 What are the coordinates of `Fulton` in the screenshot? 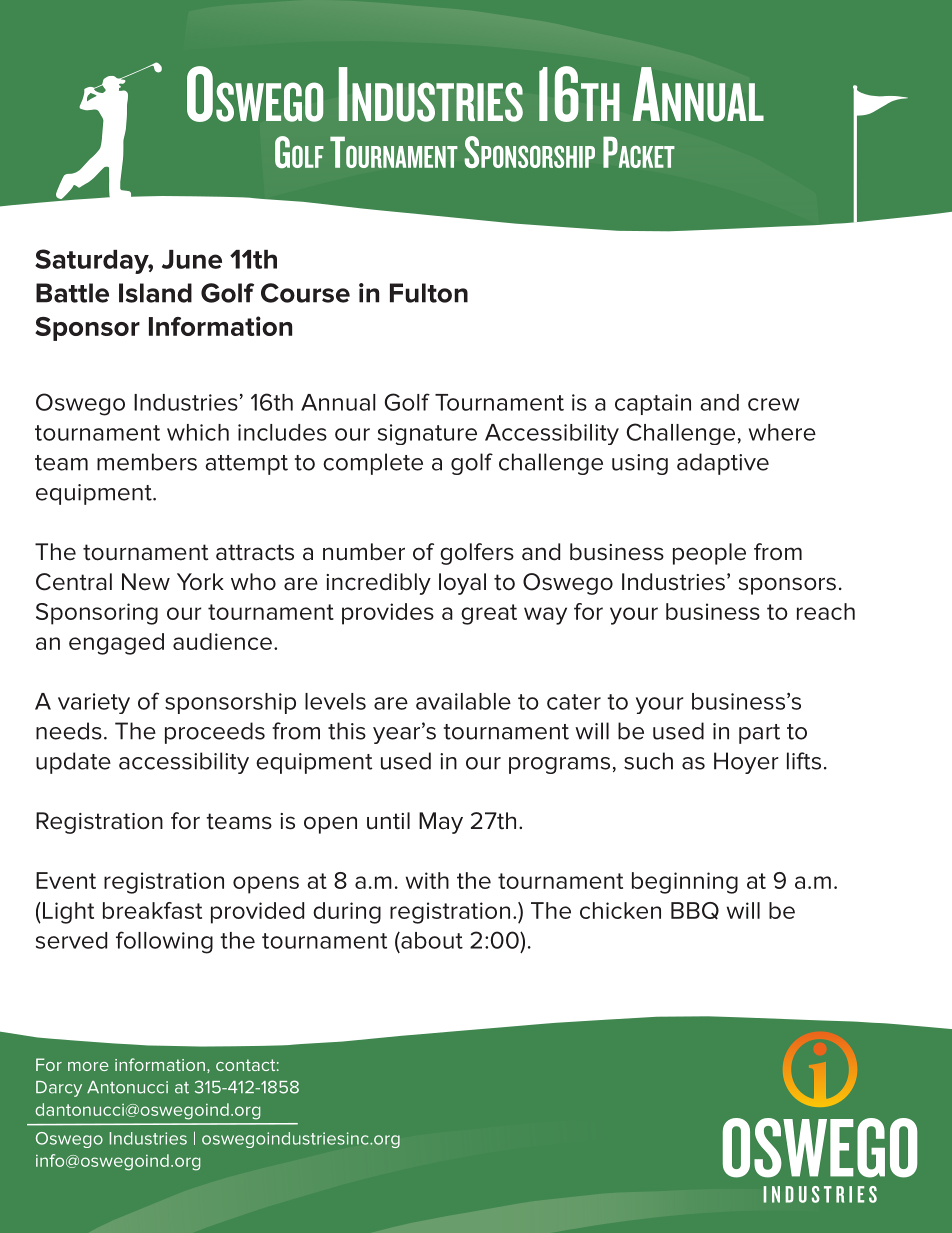 It's located at (429, 293).
